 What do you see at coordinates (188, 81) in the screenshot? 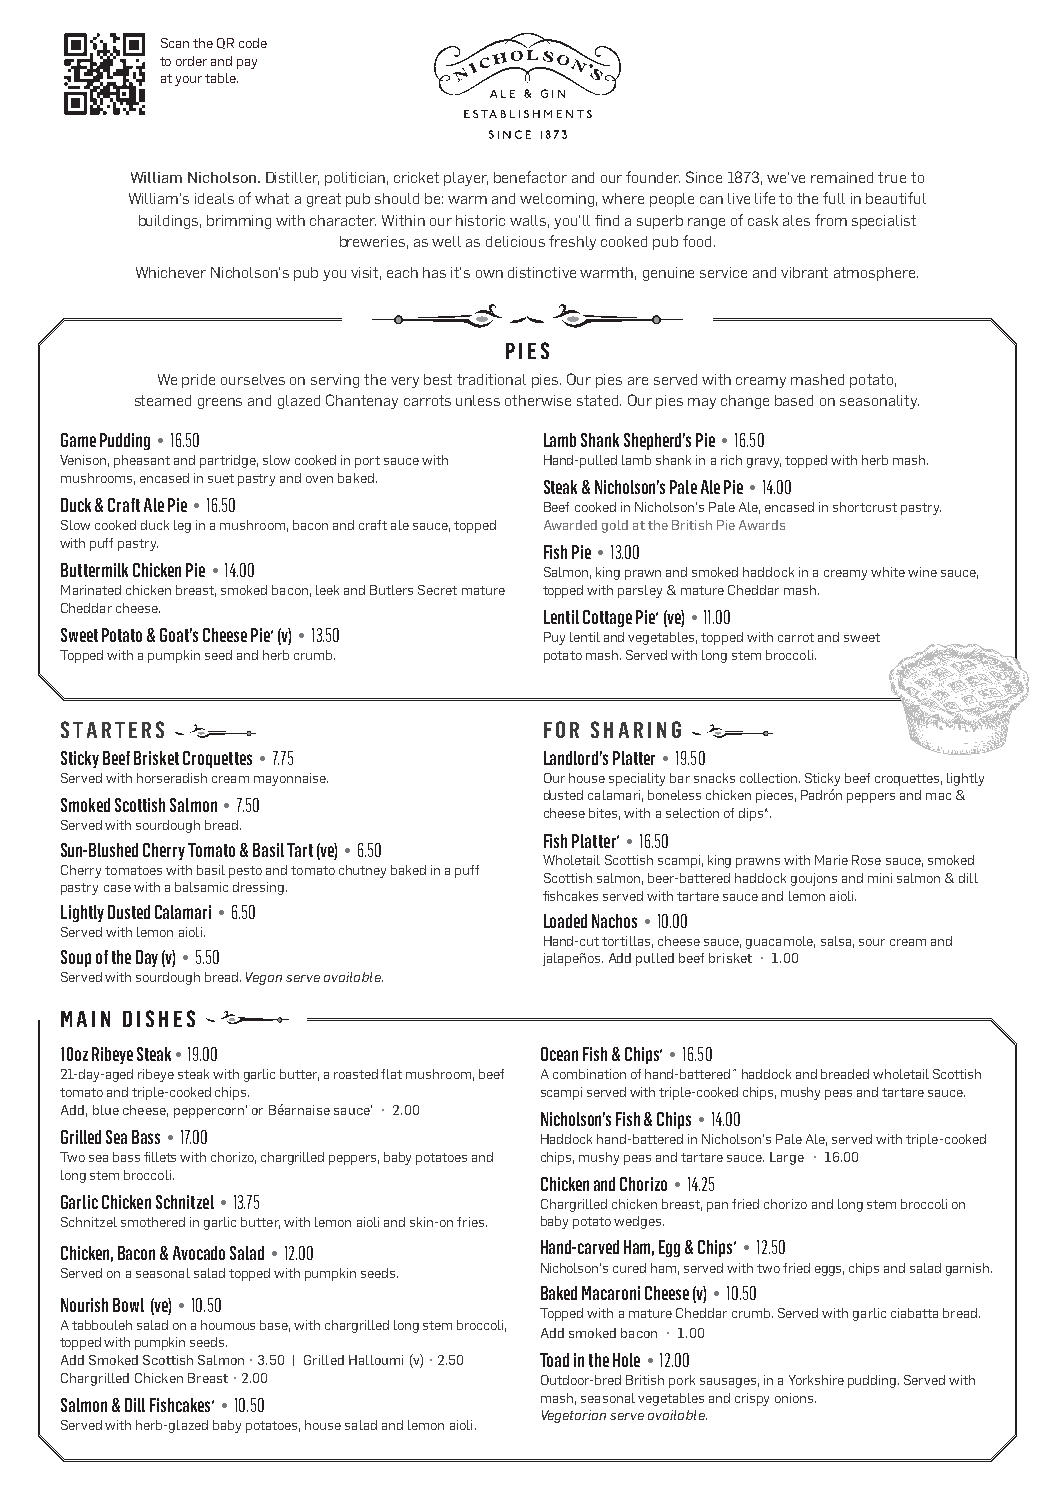
I see `your` at bounding box center [188, 81].
